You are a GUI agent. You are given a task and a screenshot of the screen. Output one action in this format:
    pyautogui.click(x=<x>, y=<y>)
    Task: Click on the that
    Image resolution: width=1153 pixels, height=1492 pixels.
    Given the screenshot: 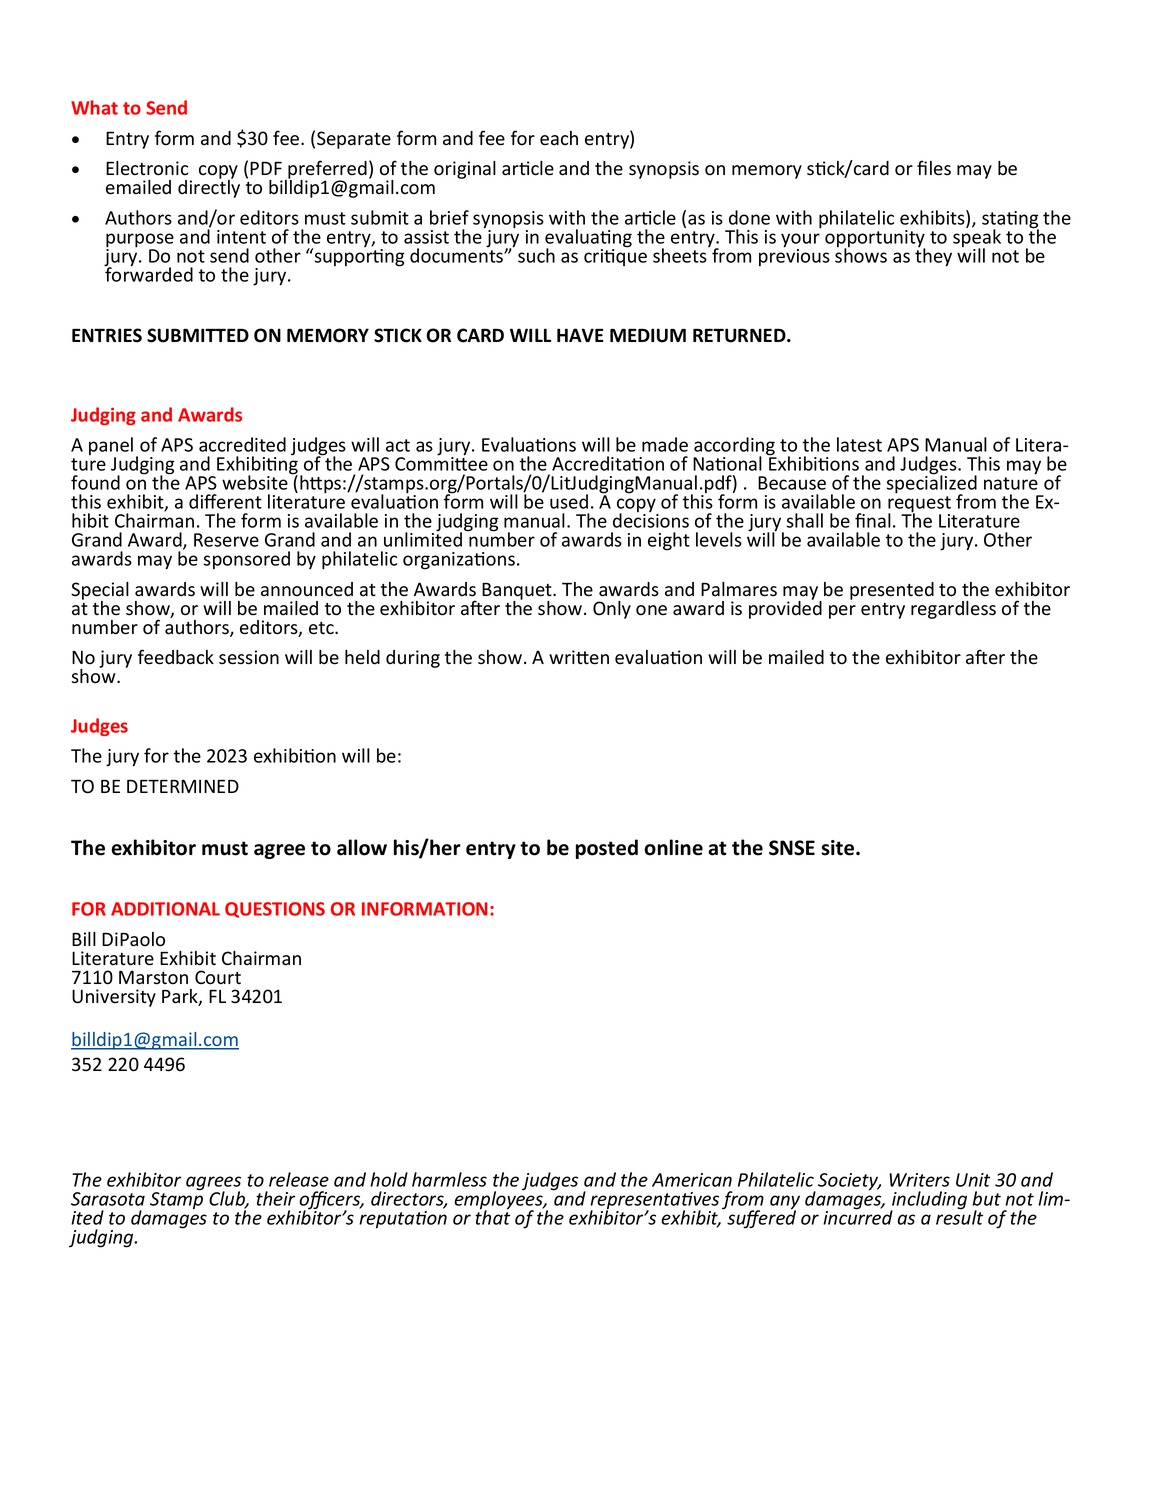 What is the action you would take?
    pyautogui.click(x=492, y=1216)
